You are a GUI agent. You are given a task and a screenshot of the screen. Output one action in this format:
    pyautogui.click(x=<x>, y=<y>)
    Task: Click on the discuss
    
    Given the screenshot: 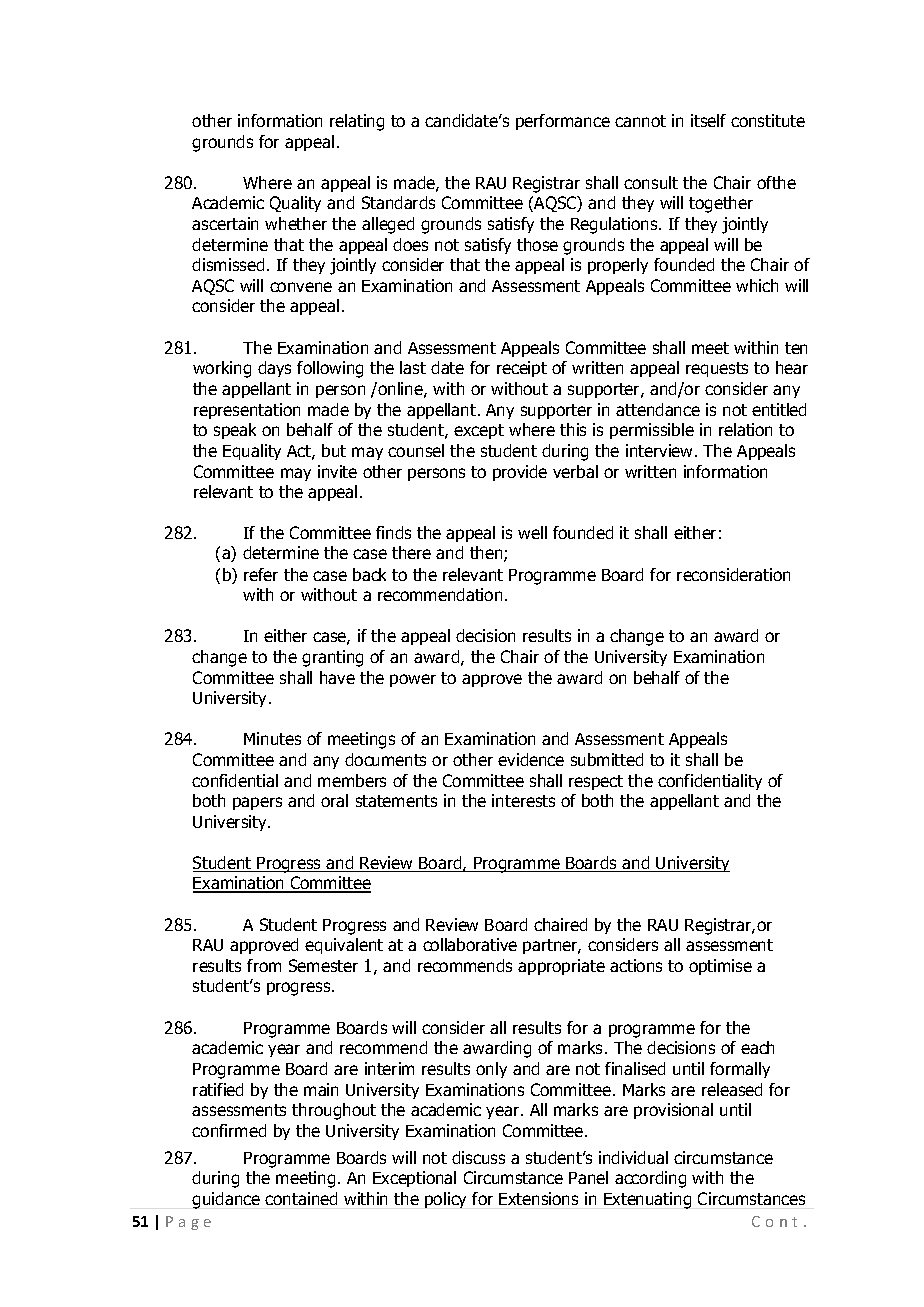 What is the action you would take?
    pyautogui.click(x=478, y=1157)
